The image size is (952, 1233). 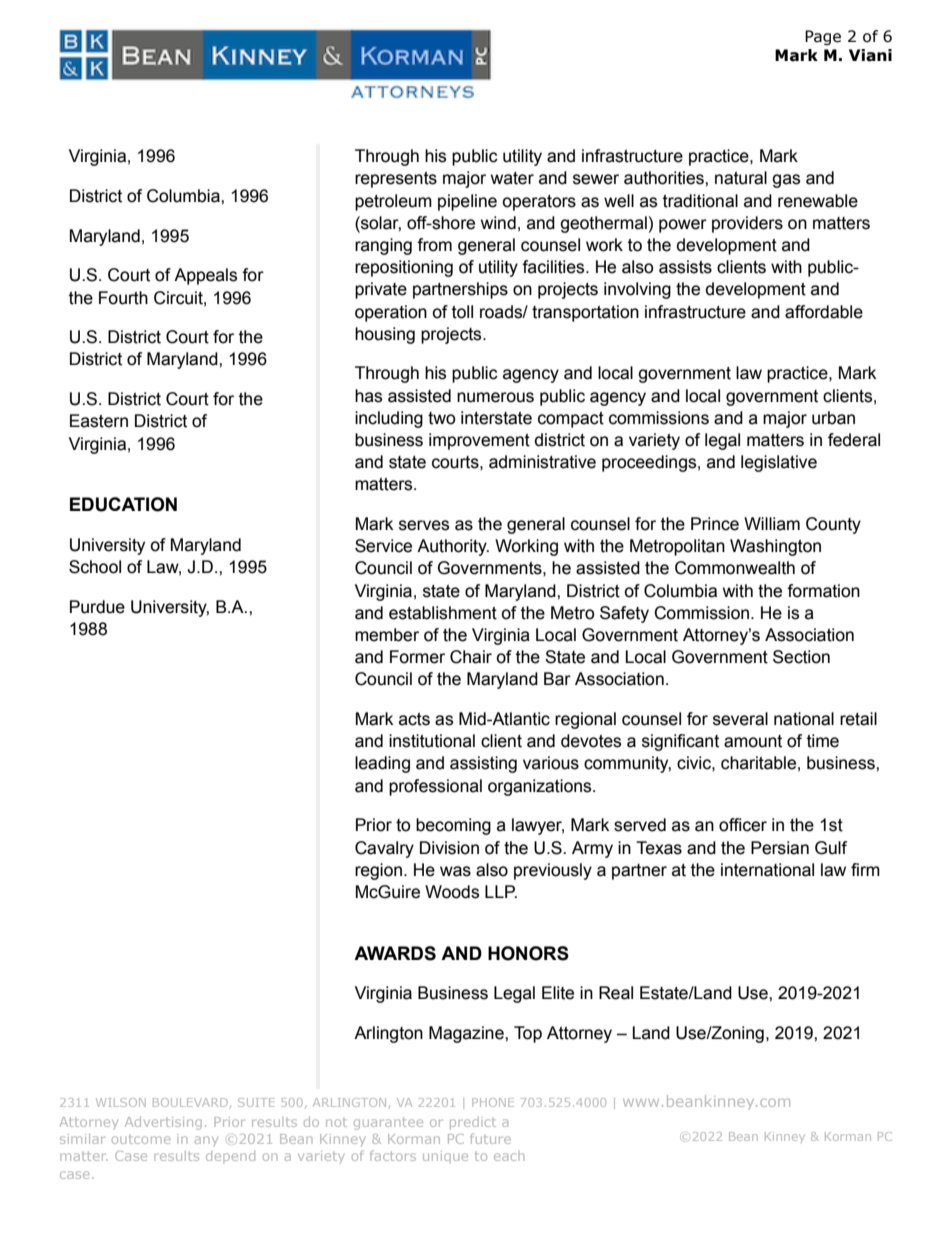 I want to click on Advertising, so click(x=163, y=1123).
